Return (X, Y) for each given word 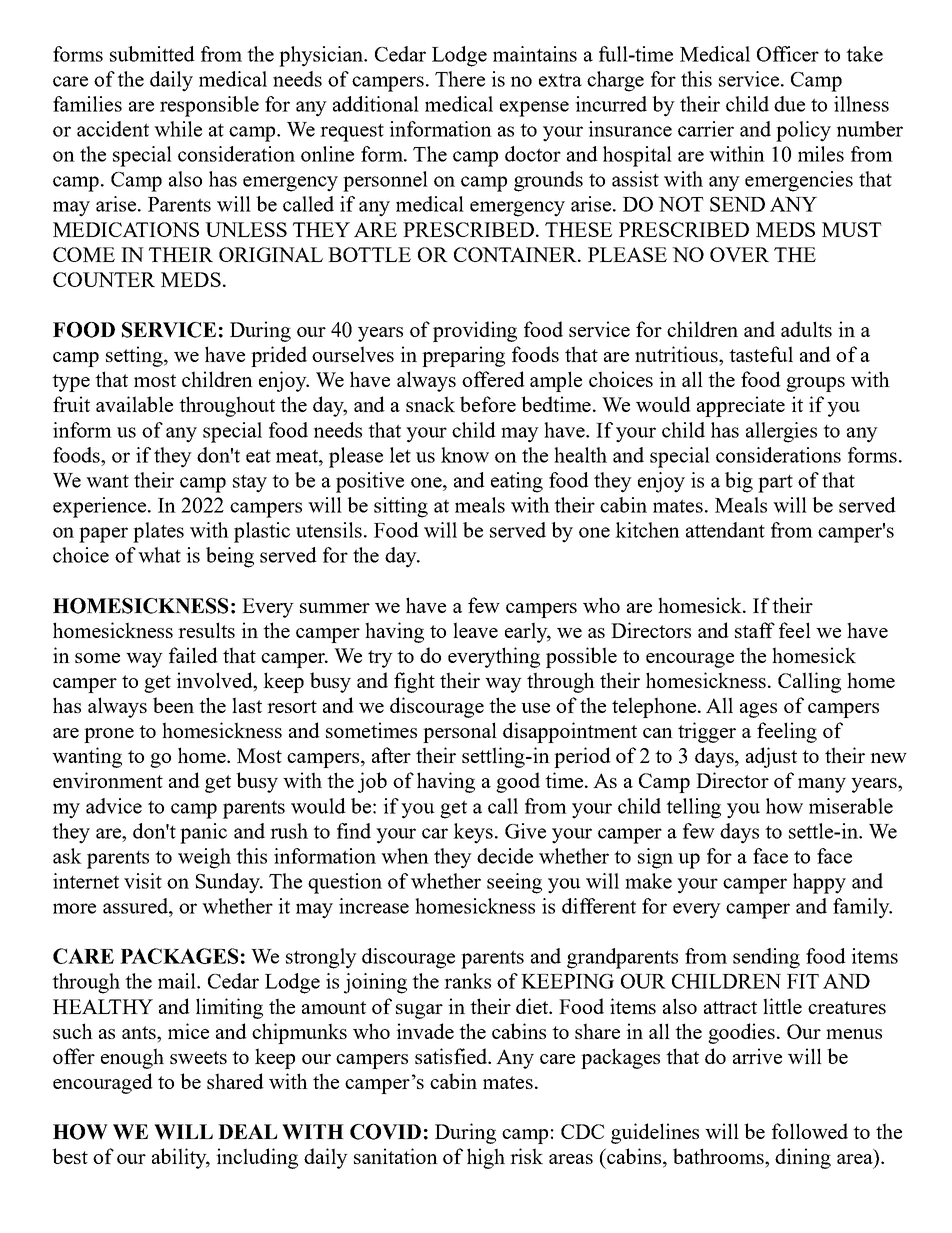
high (486, 1158)
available (134, 404)
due (789, 104)
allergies (781, 432)
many (822, 785)
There (460, 79)
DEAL (247, 1131)
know (465, 455)
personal (460, 732)
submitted (152, 54)
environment (108, 780)
